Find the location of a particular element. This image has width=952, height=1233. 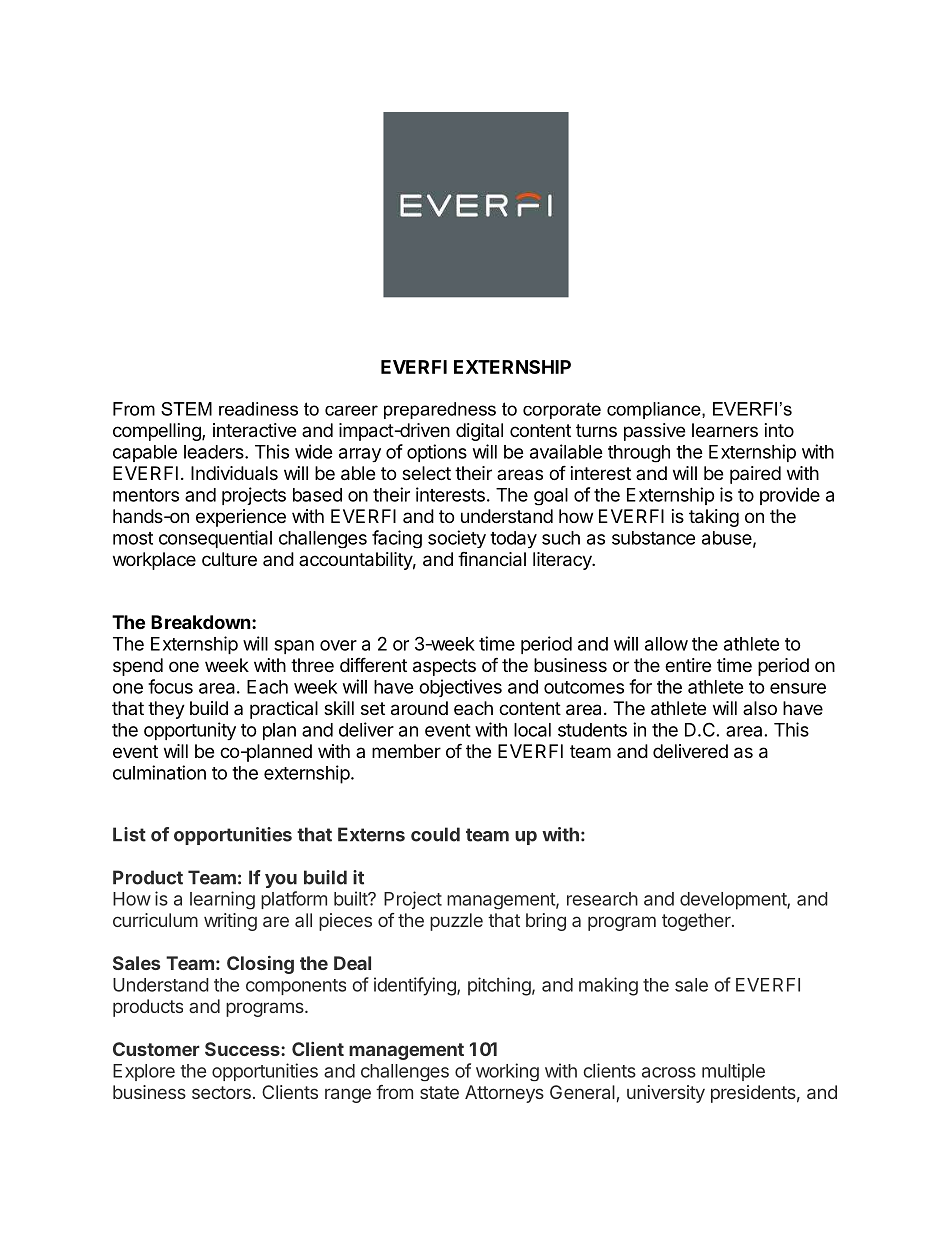

digital is located at coordinates (479, 432).
